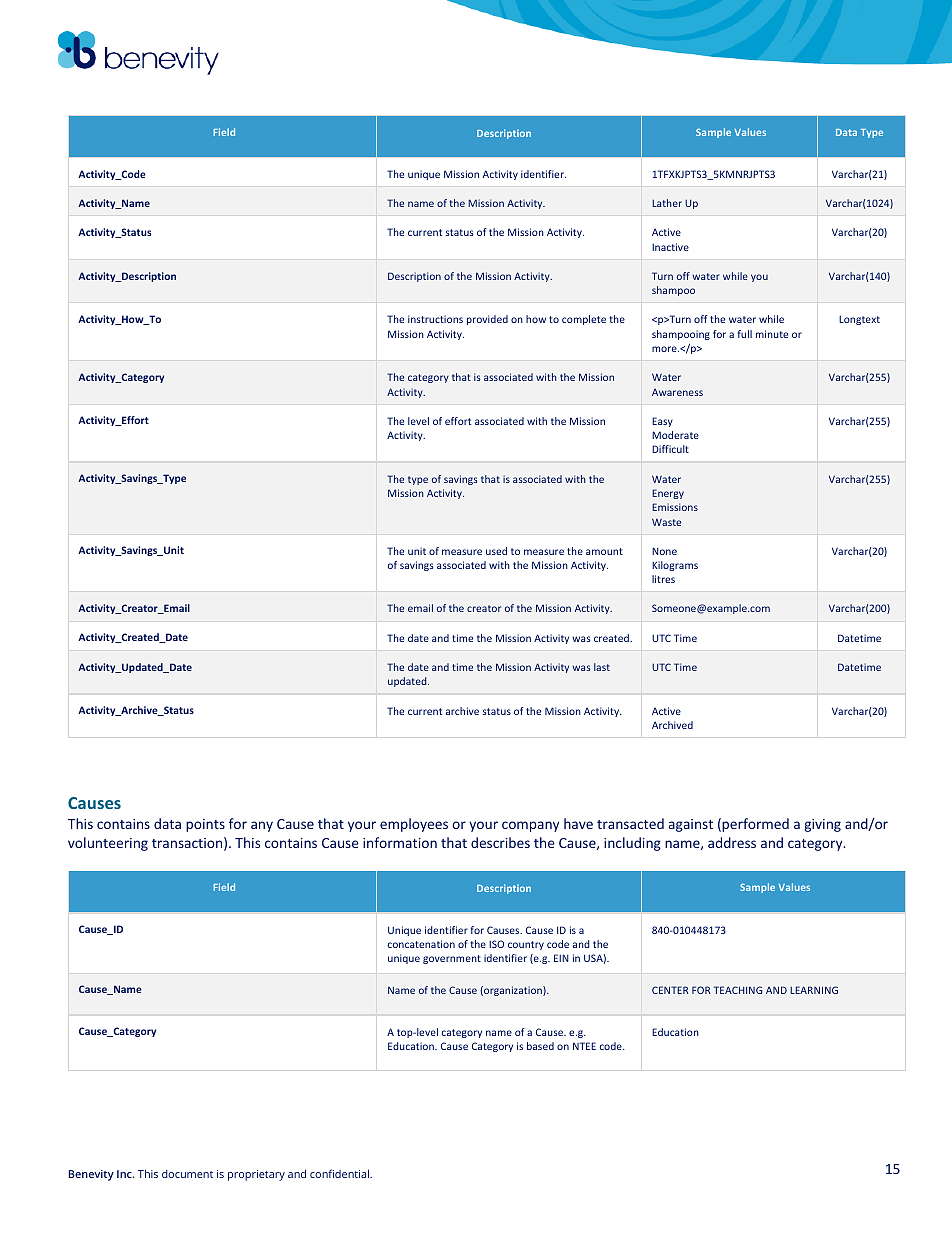  What do you see at coordinates (496, 551) in the document?
I see `used` at bounding box center [496, 551].
